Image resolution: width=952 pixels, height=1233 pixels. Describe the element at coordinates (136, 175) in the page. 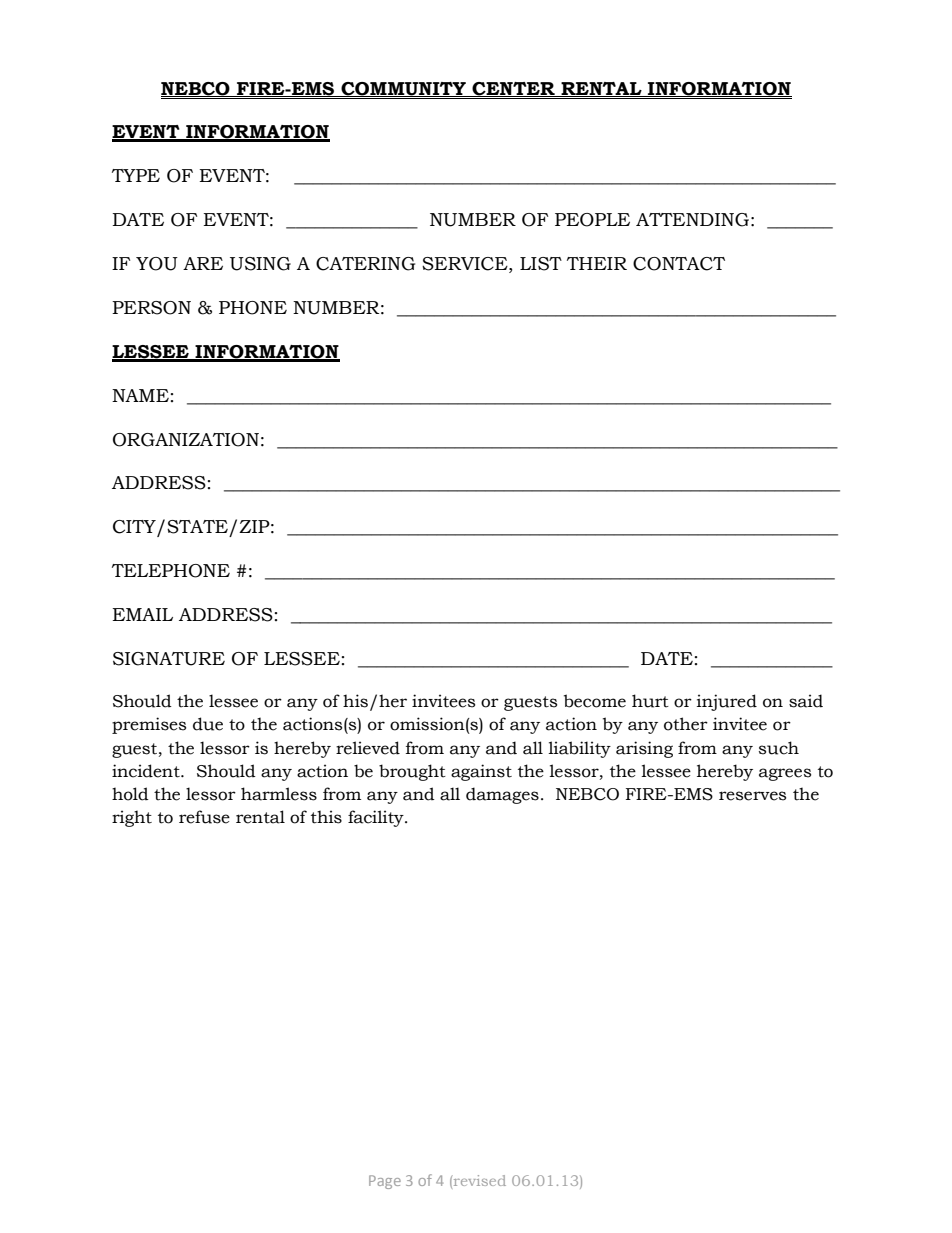

I see `TYPE` at that location.
